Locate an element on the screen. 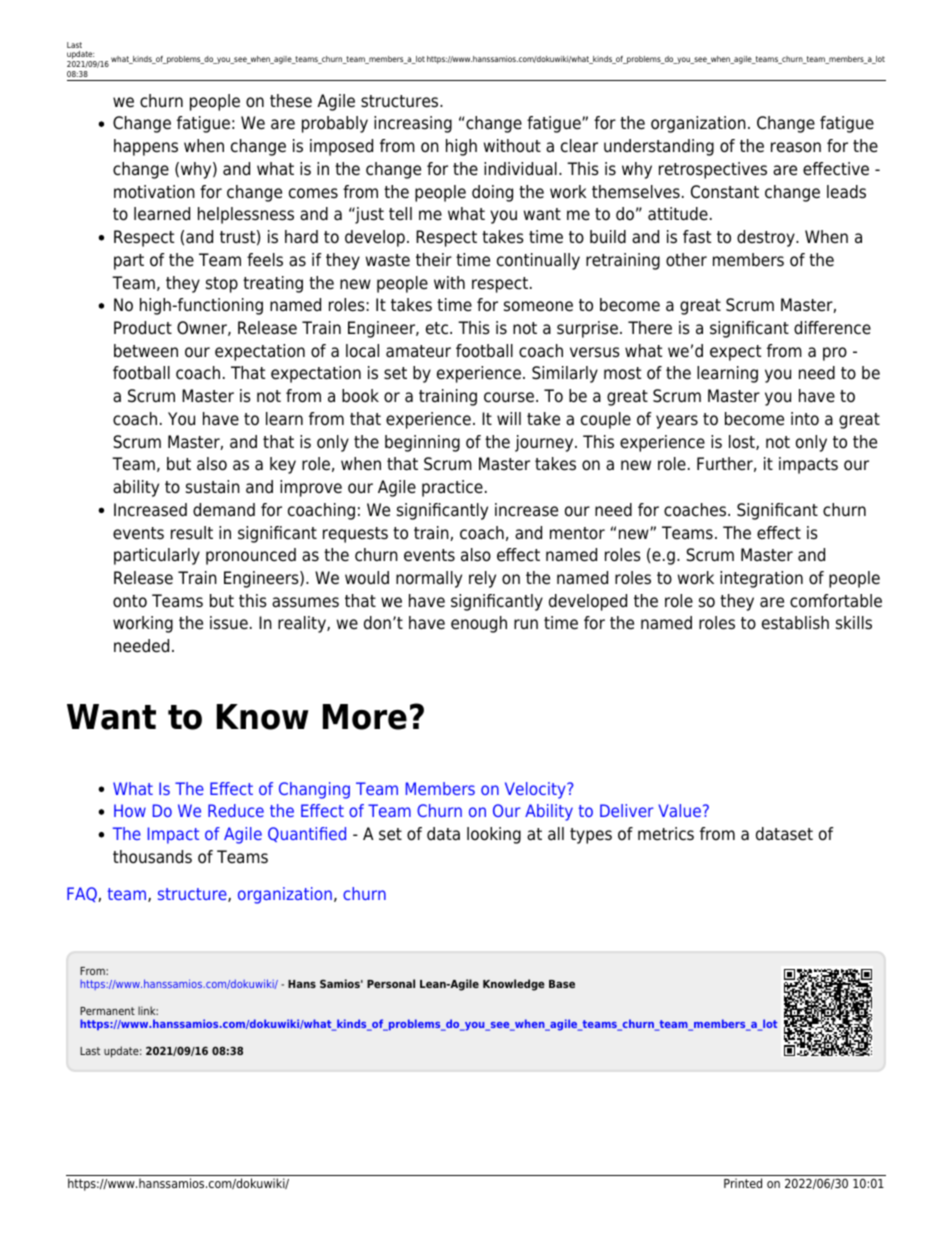 This screenshot has width=952, height=1233. Personal is located at coordinates (391, 983).
